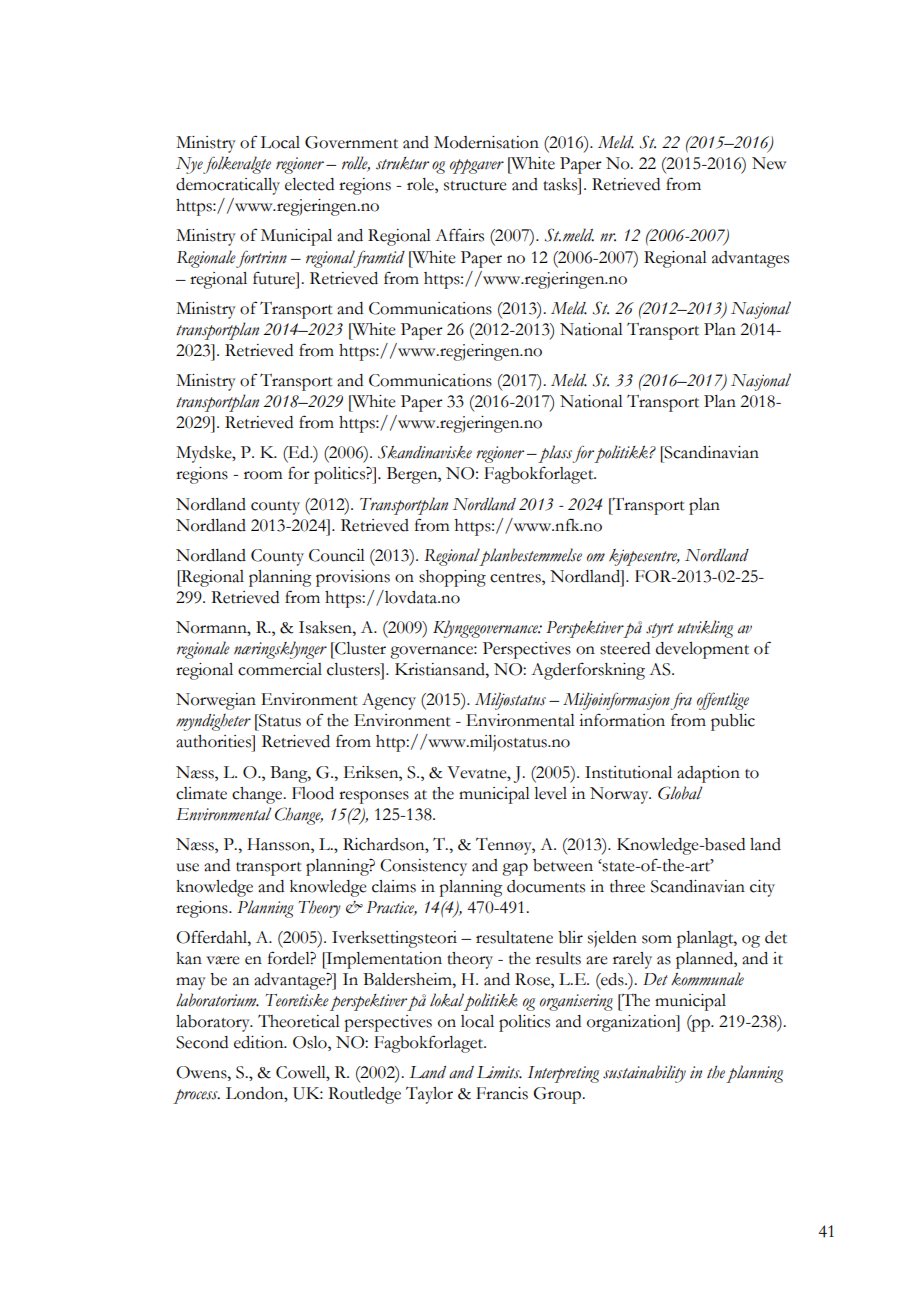 The width and height of the screenshot is (924, 1308). I want to click on shopping, so click(452, 578).
